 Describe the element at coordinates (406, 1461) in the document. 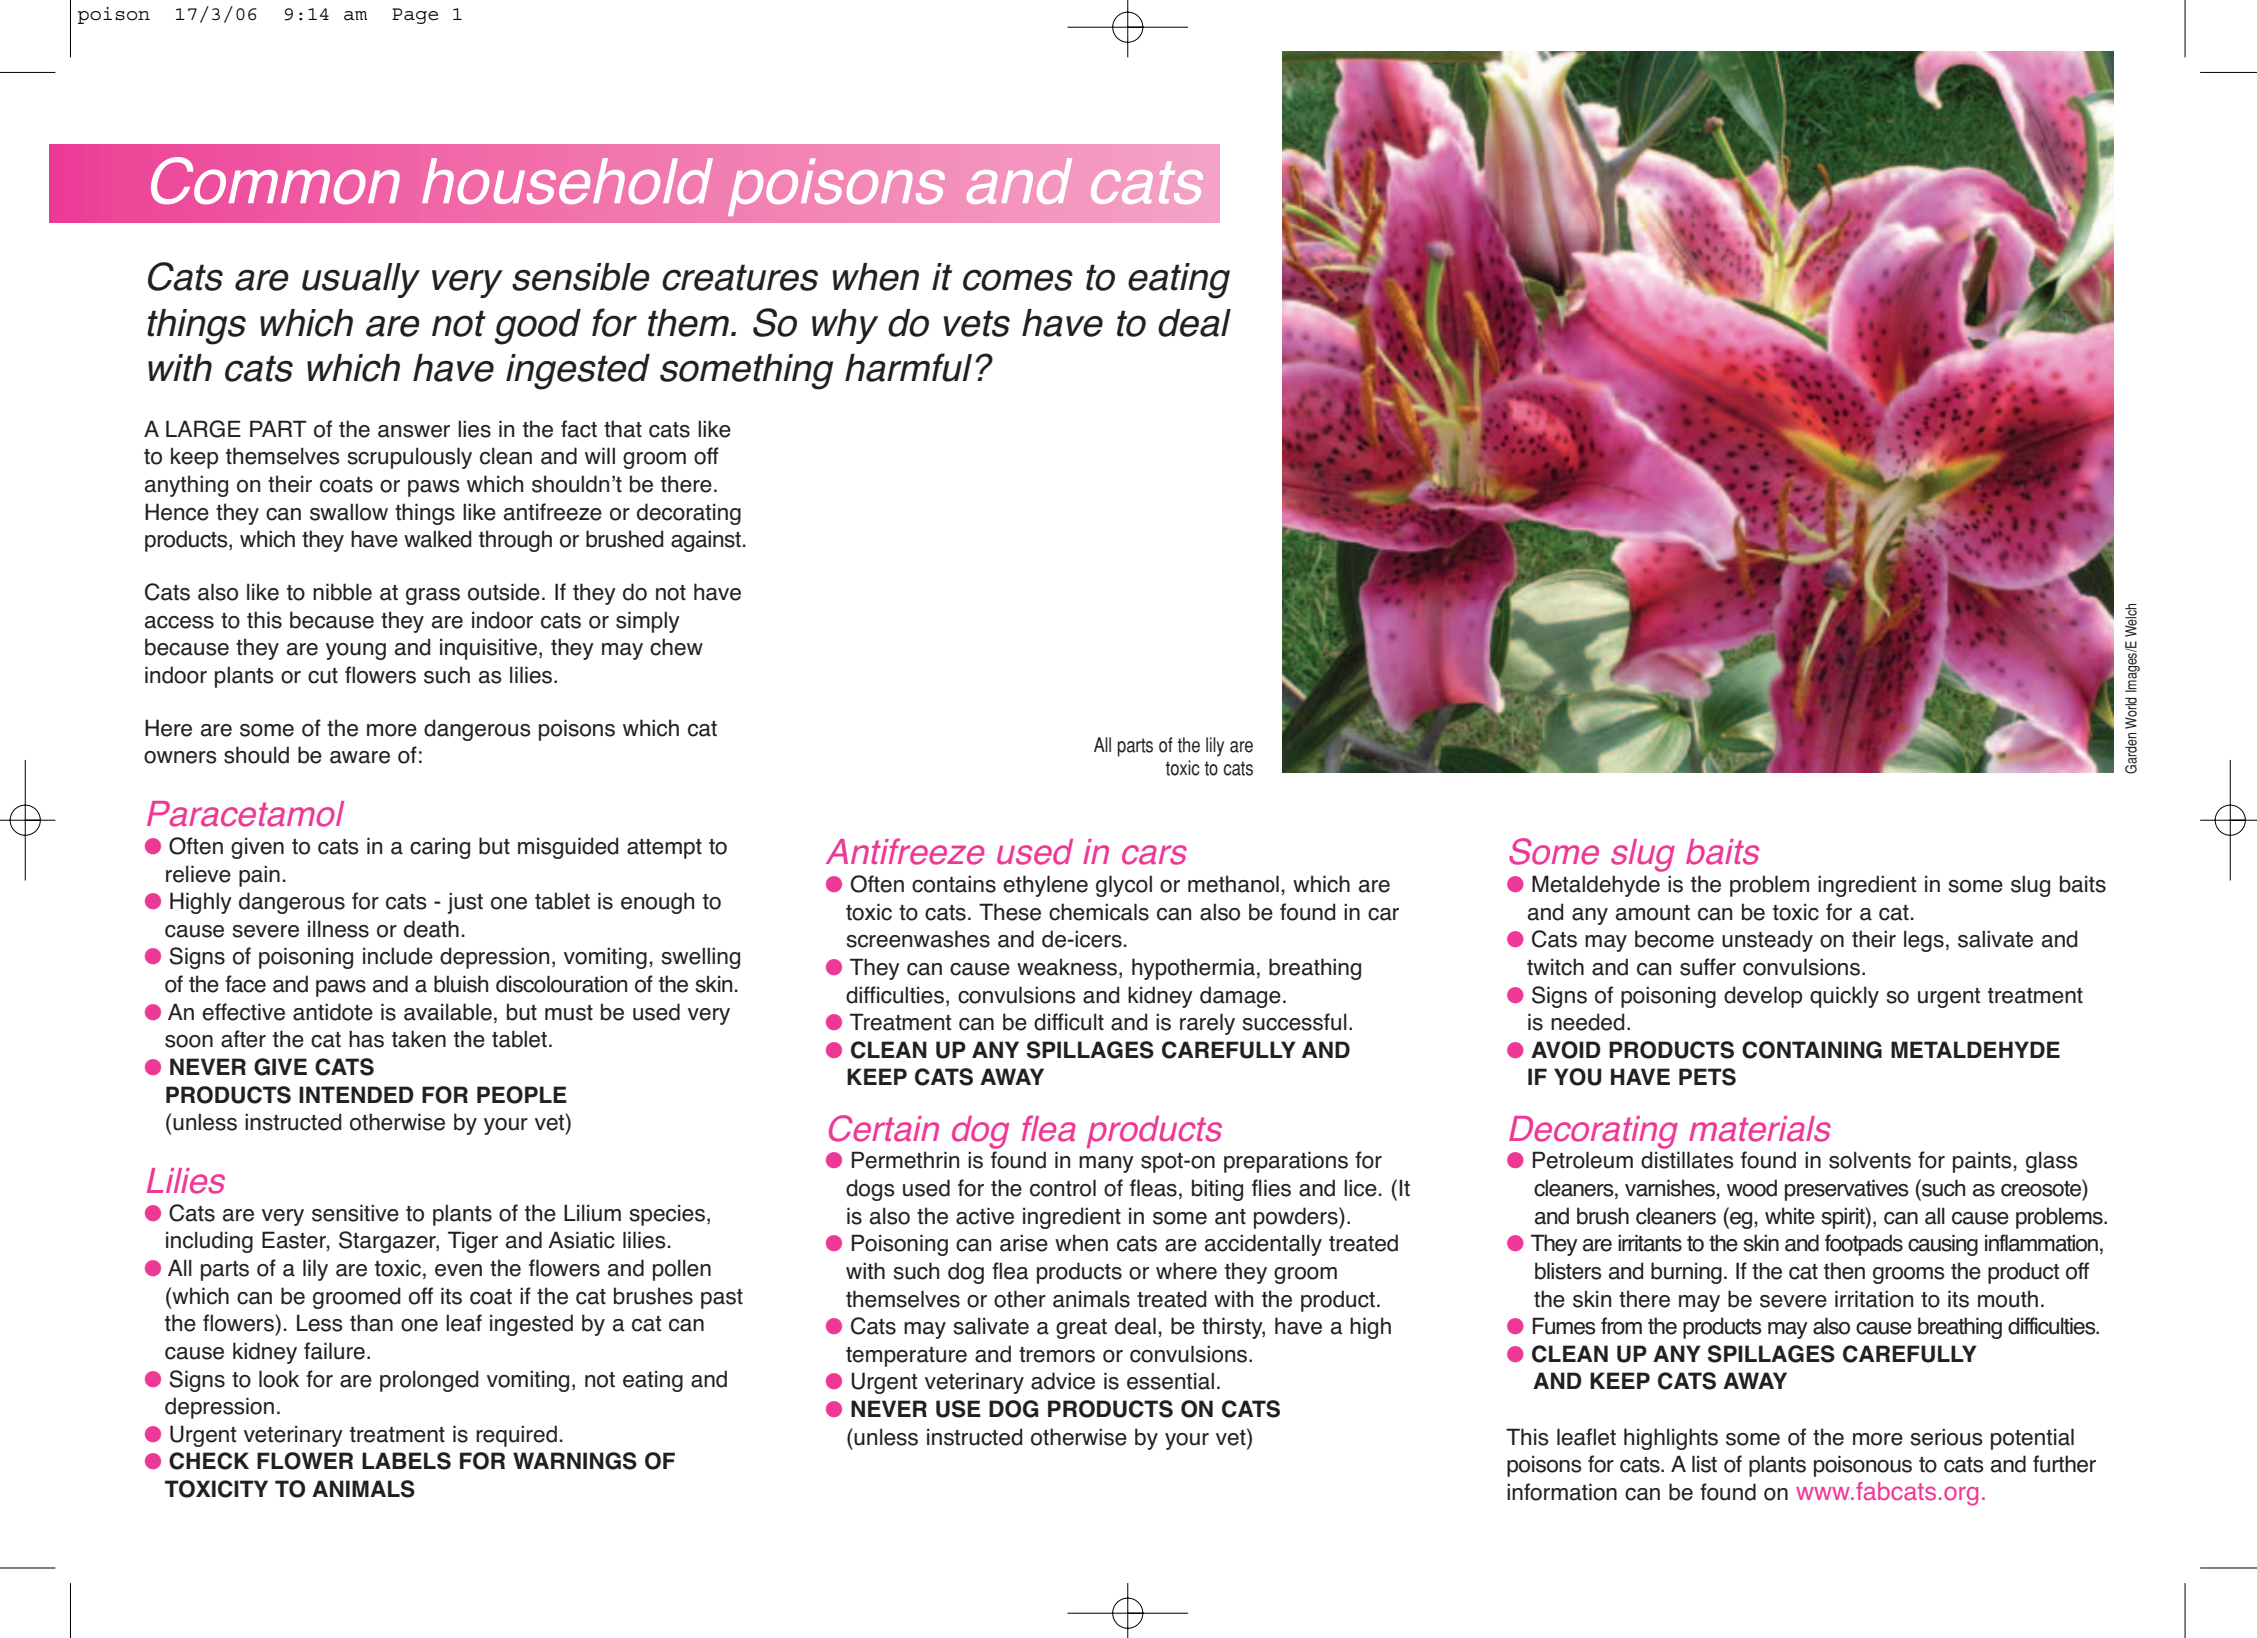

I see `LABELS` at that location.
